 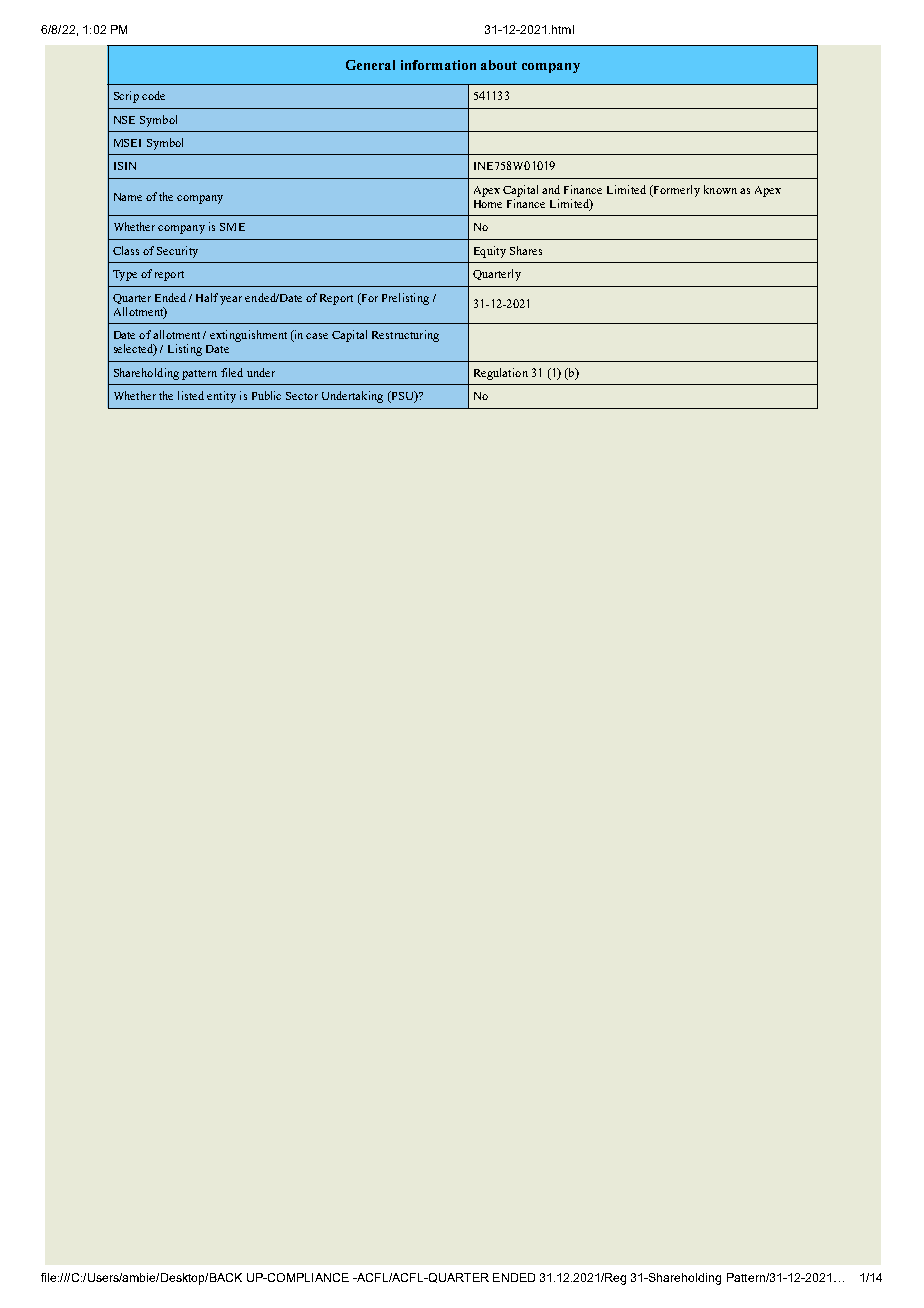 What do you see at coordinates (402, 397) in the screenshot?
I see `PSU` at bounding box center [402, 397].
